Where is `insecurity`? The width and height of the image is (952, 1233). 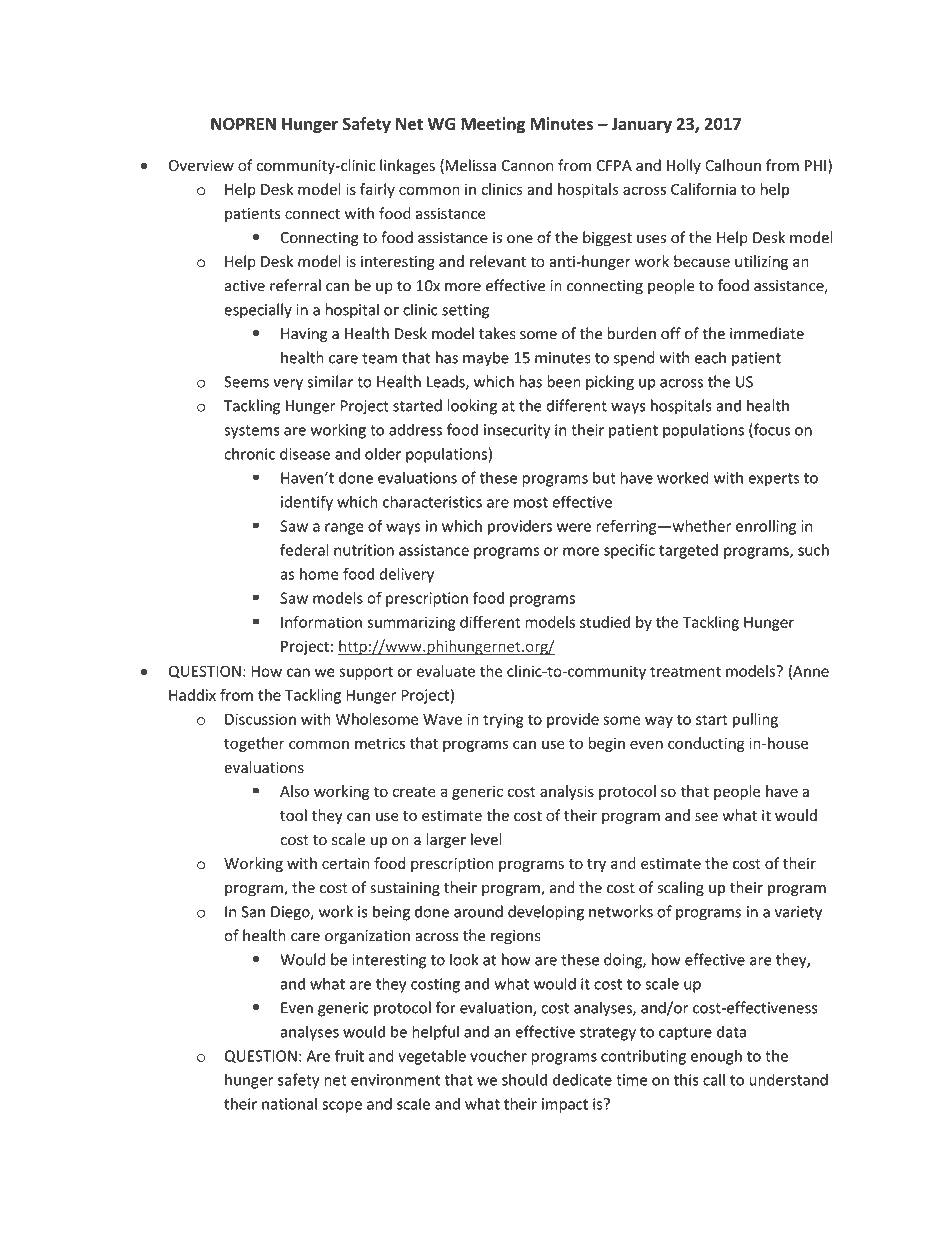 insecurity is located at coordinates (517, 431).
